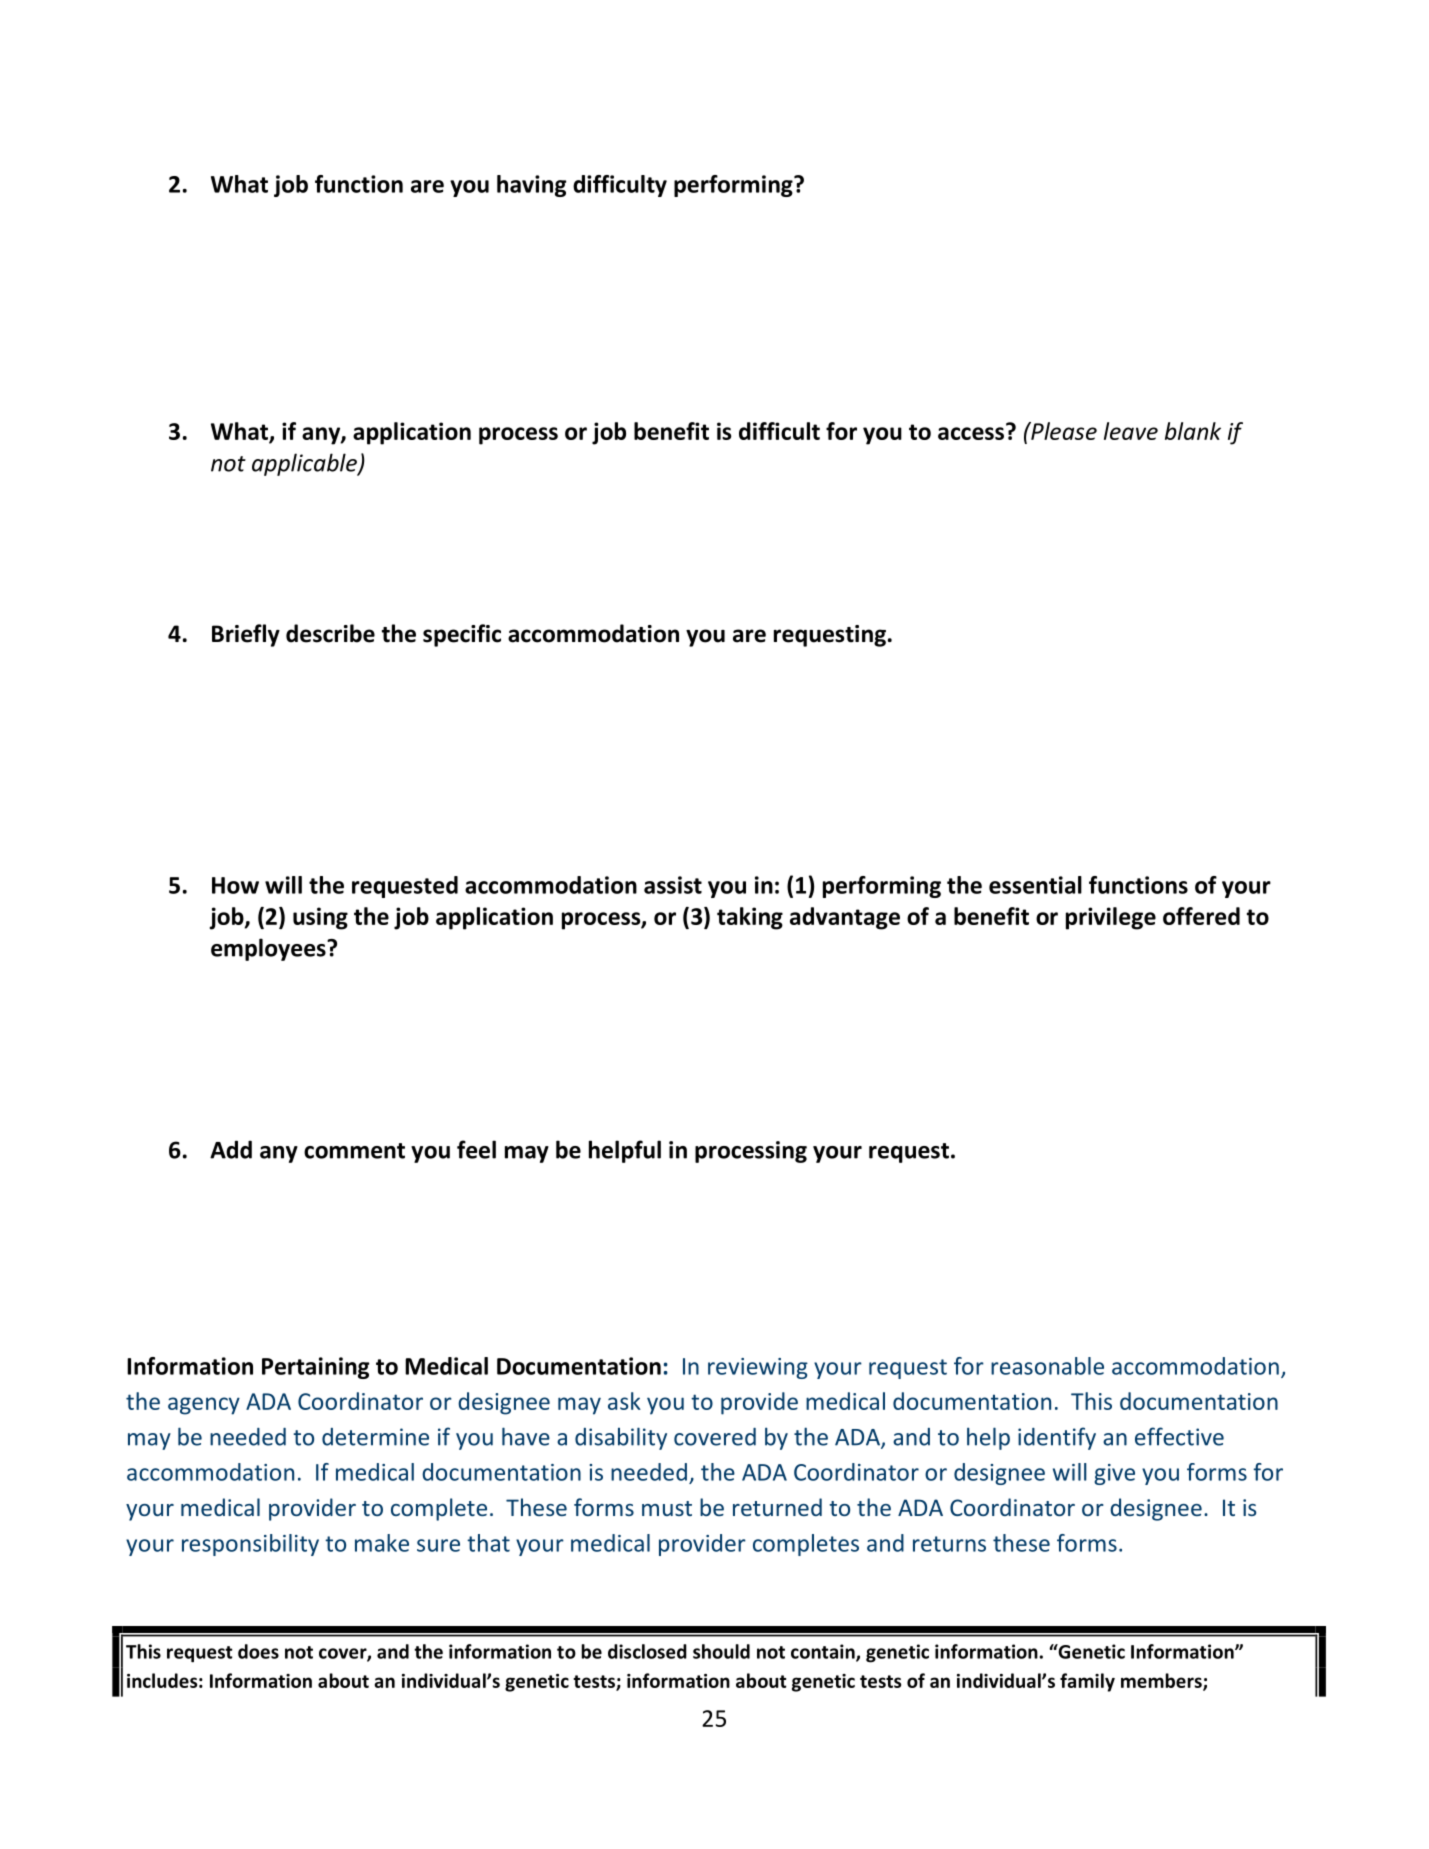 The height and width of the page is (1849, 1429). What do you see at coordinates (315, 1368) in the page?
I see `Pertaining` at bounding box center [315, 1368].
